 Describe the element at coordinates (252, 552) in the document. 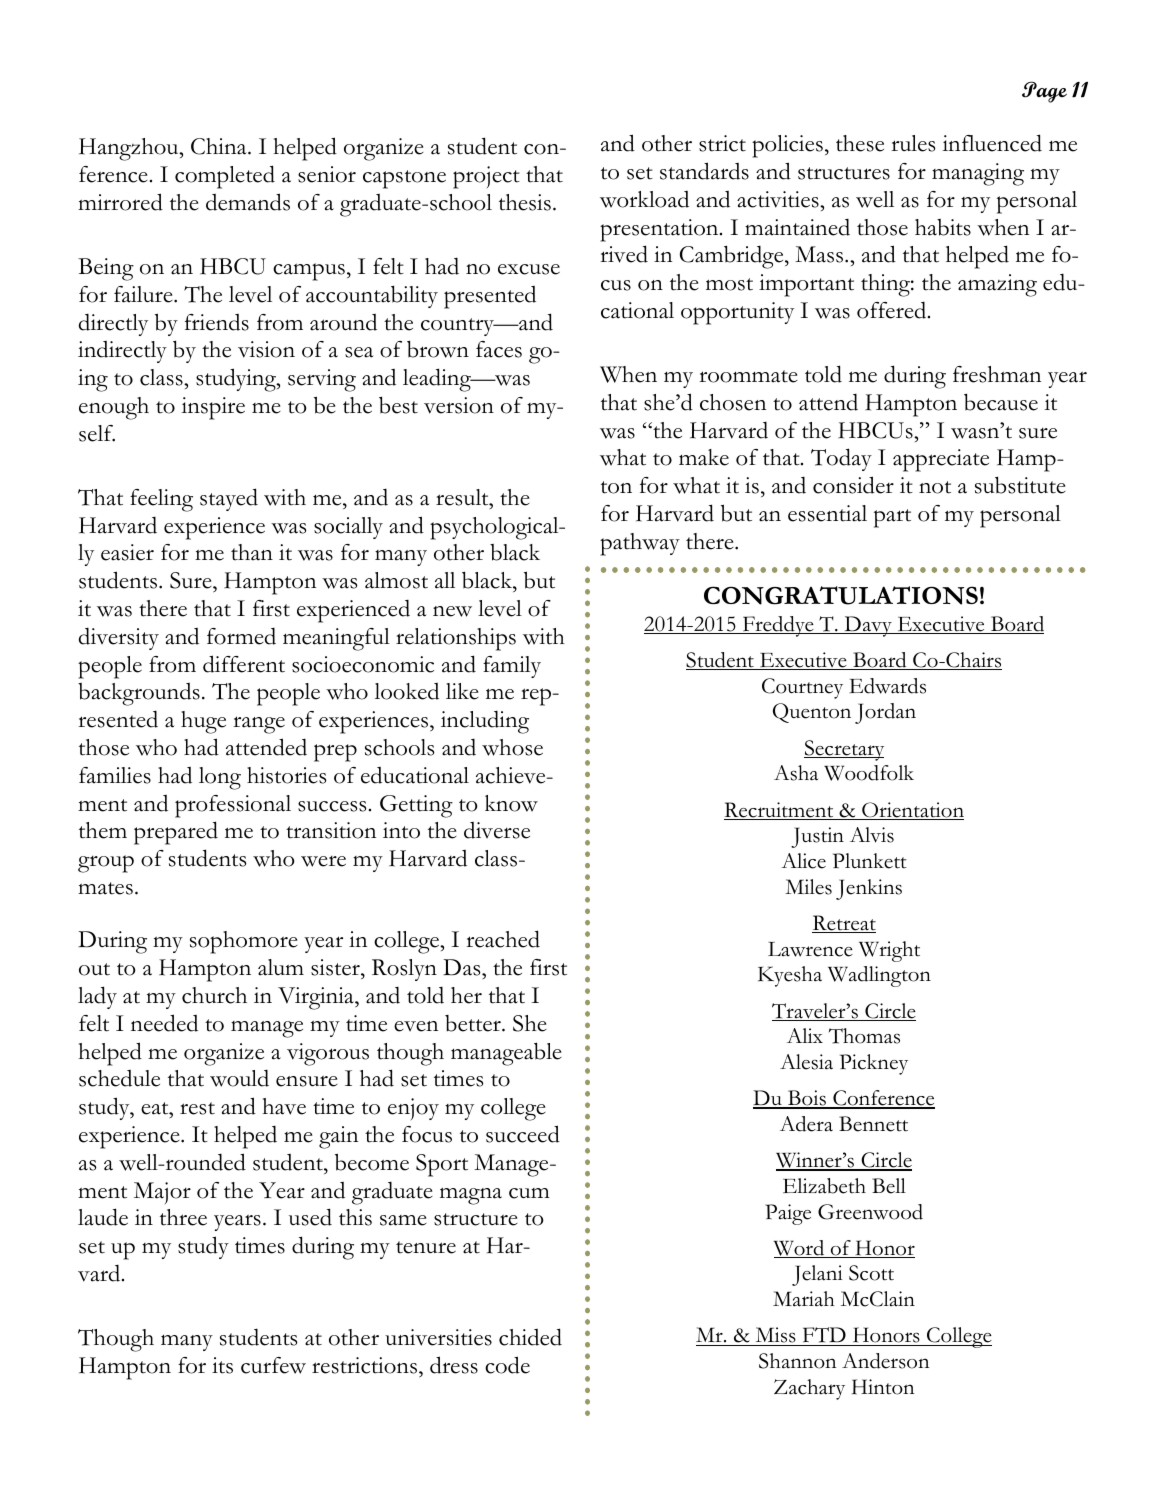

I see `than` at that location.
